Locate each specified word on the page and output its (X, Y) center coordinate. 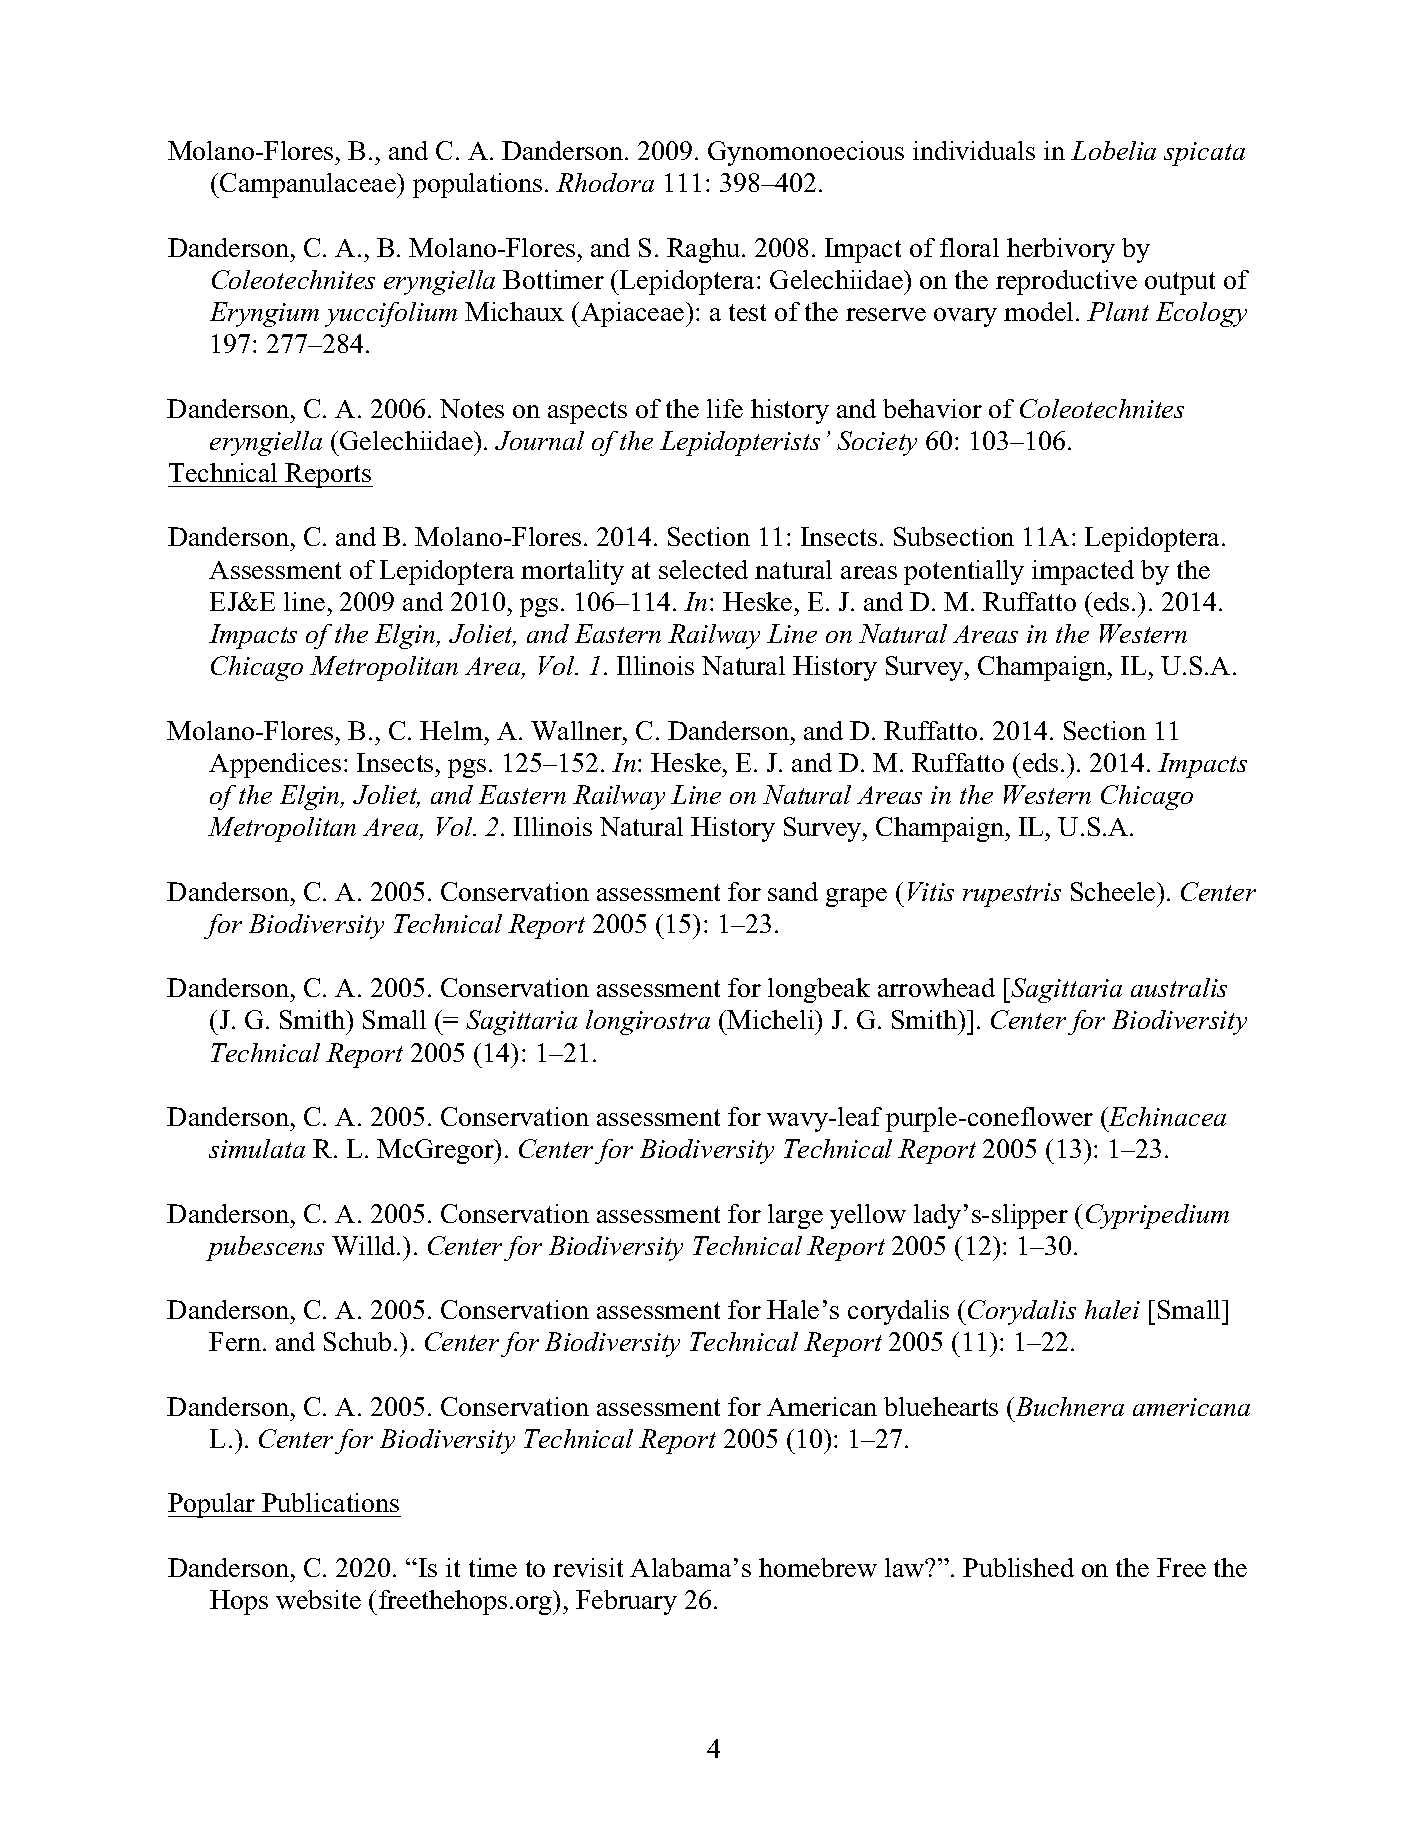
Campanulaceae (308, 185)
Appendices (275, 765)
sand (793, 891)
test (747, 312)
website (318, 1599)
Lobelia (1113, 150)
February (626, 1602)
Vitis (931, 891)
